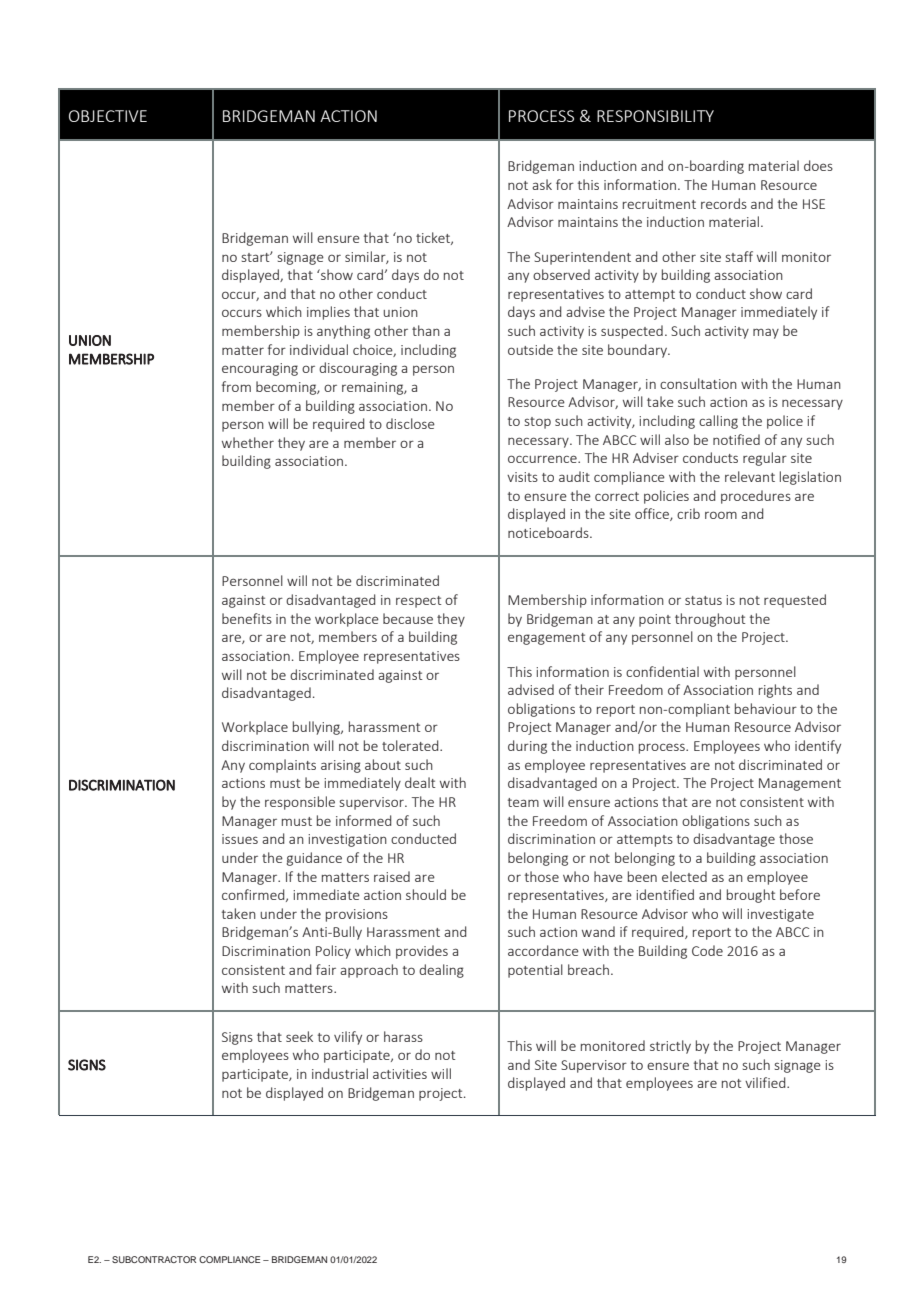 Image resolution: width=924 pixels, height=1307 pixels. Describe the element at coordinates (542, 184) in the document. I see `ask` at that location.
